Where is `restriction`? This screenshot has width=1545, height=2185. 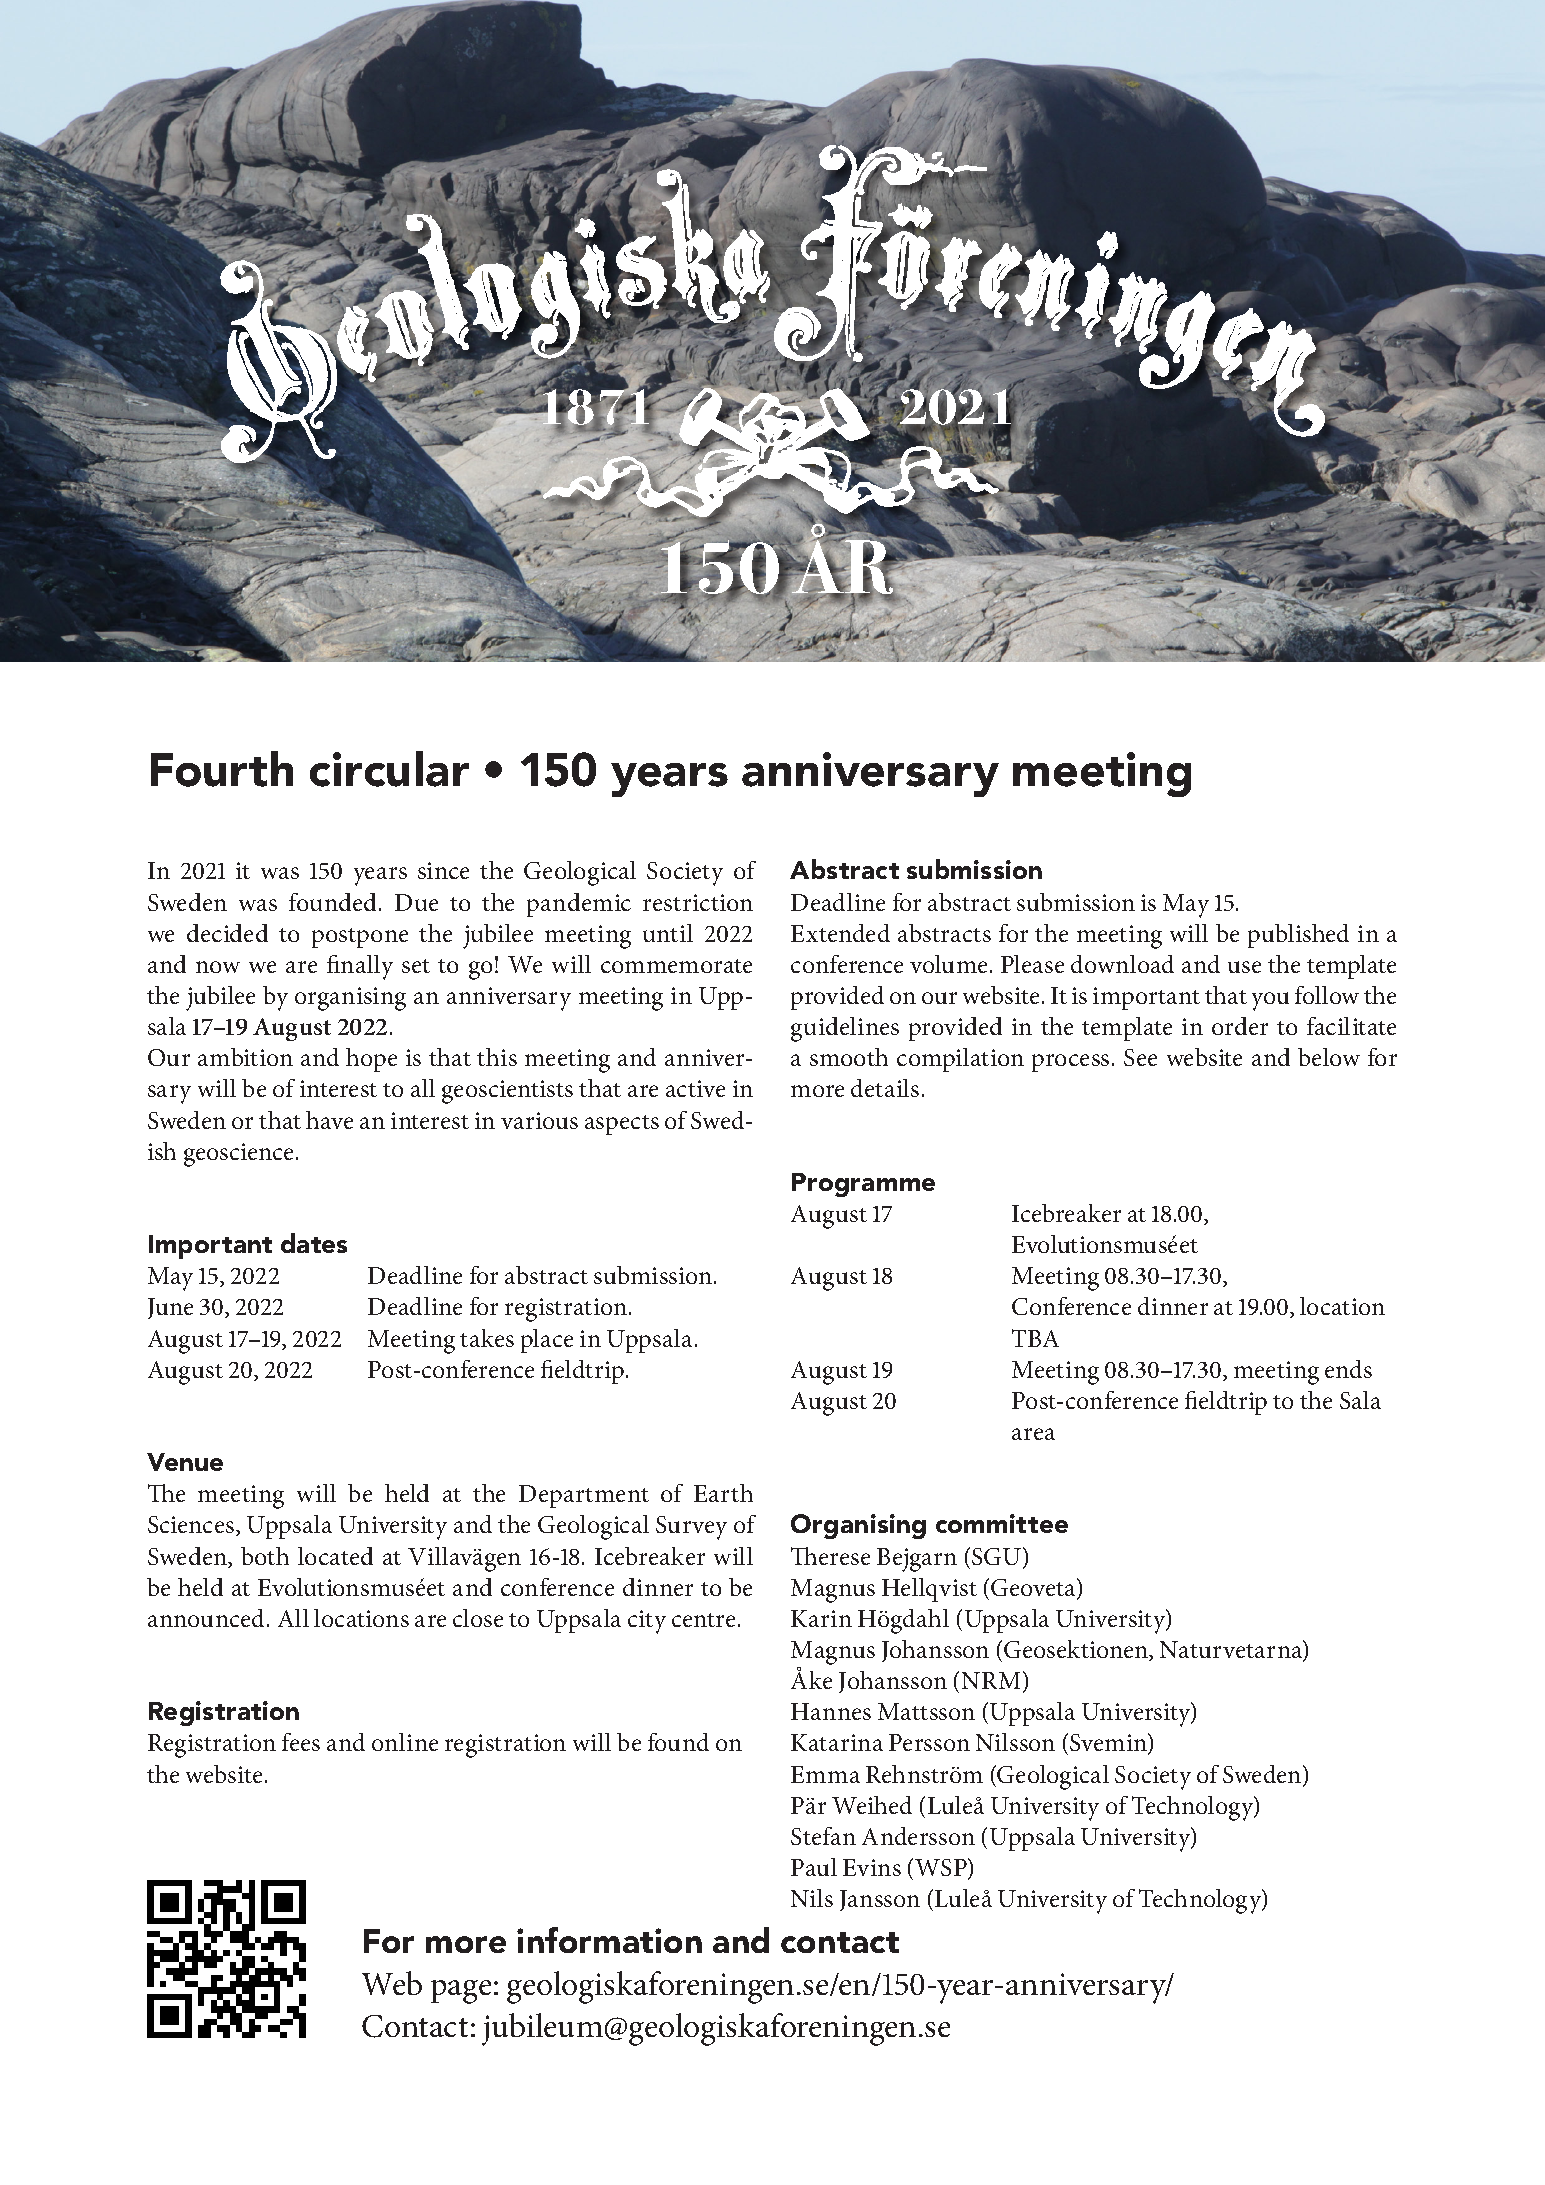
restriction is located at coordinates (698, 902).
